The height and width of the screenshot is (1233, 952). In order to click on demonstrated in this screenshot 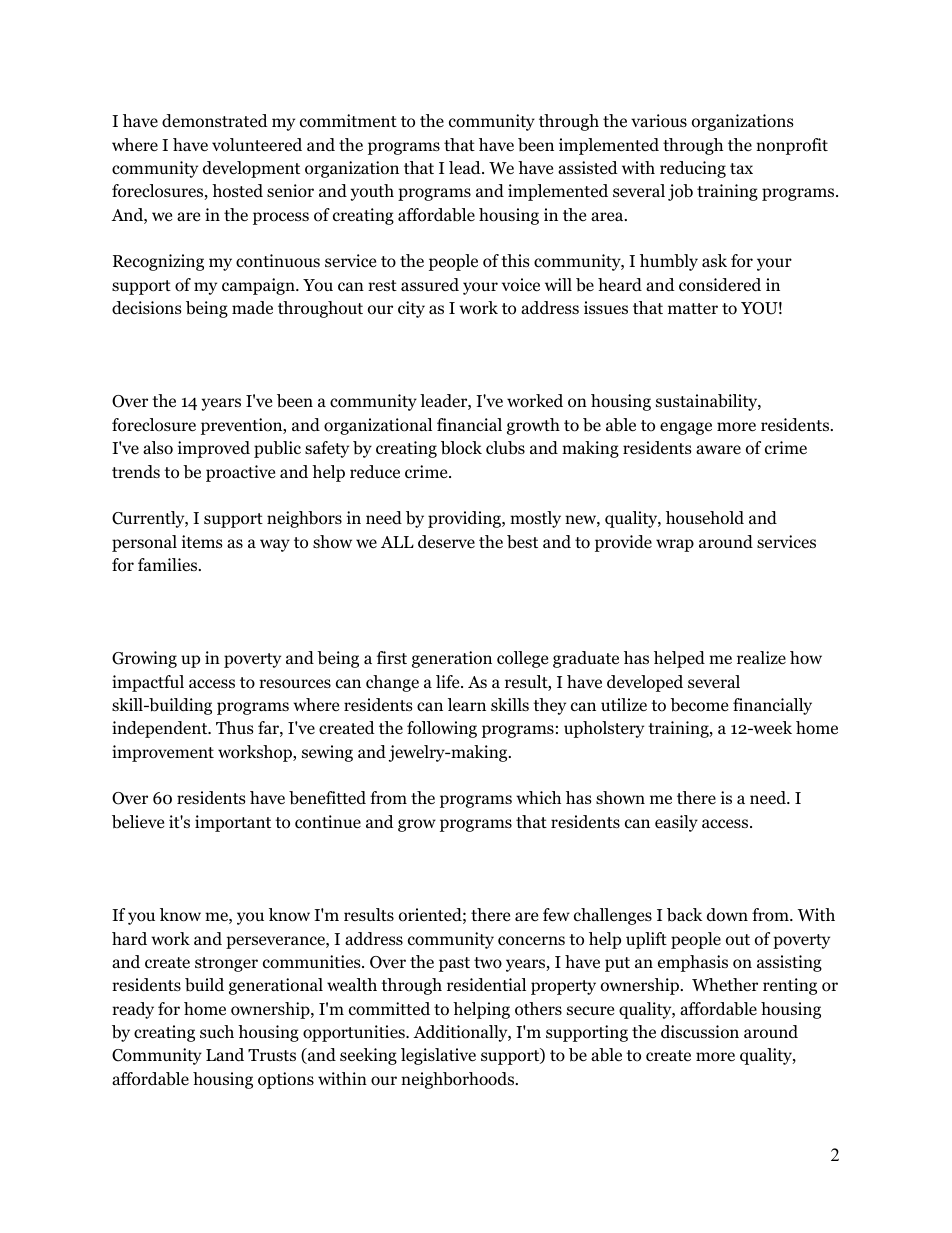, I will do `click(215, 121)`.
